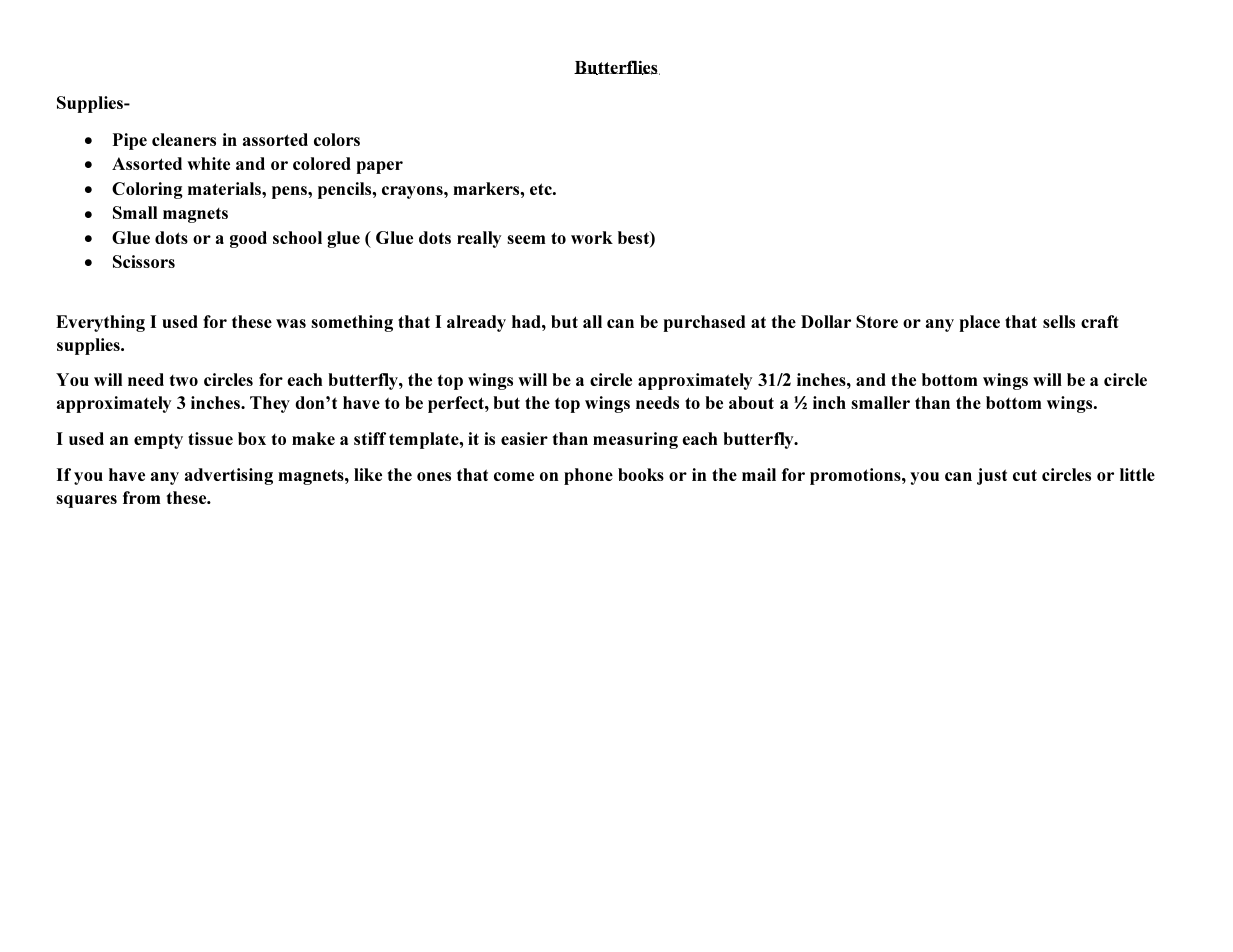 Image resolution: width=1233 pixels, height=952 pixels. What do you see at coordinates (144, 261) in the screenshot?
I see `Scissors` at bounding box center [144, 261].
